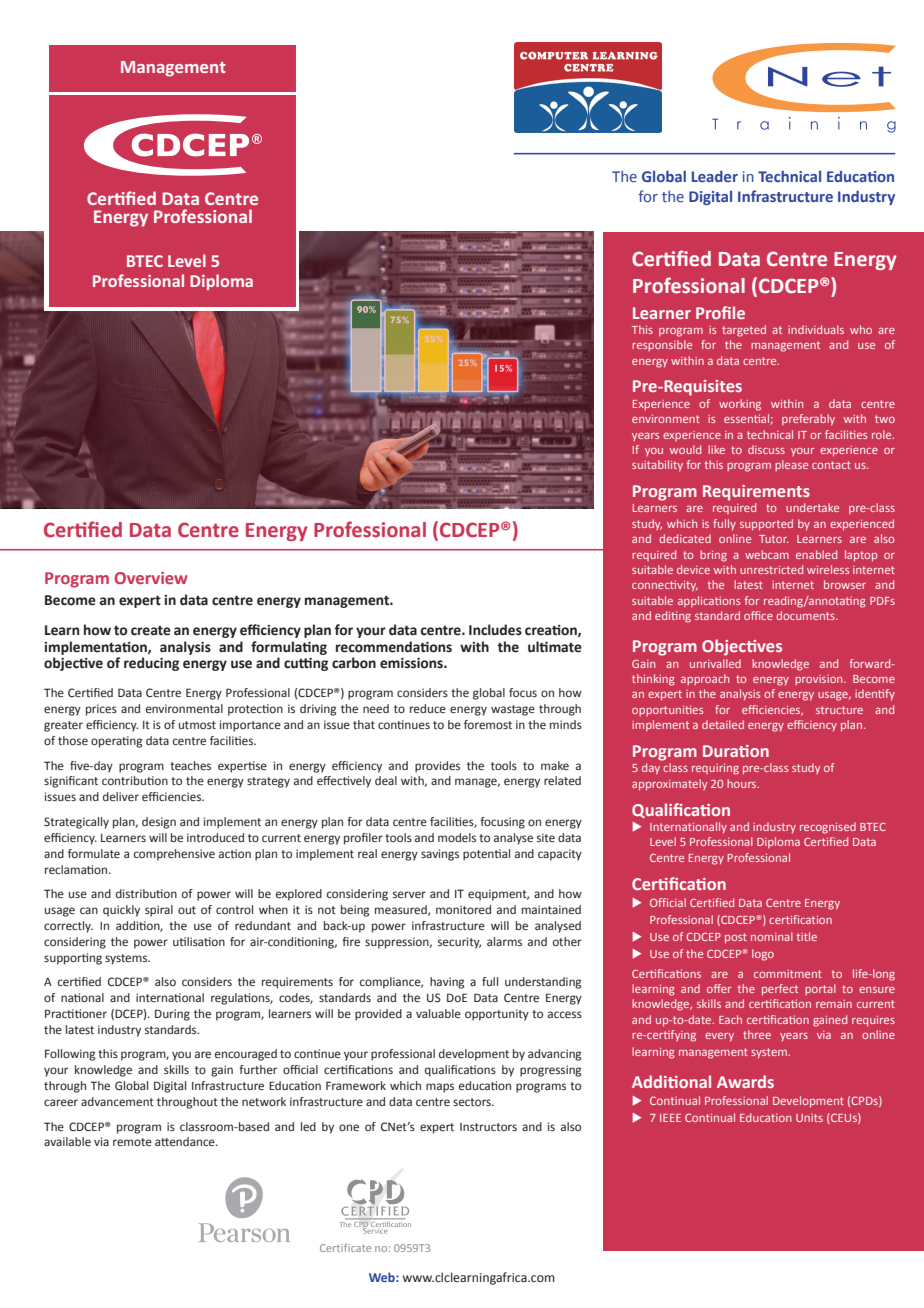 The height and width of the screenshot is (1308, 924). I want to click on recognised, so click(828, 828).
